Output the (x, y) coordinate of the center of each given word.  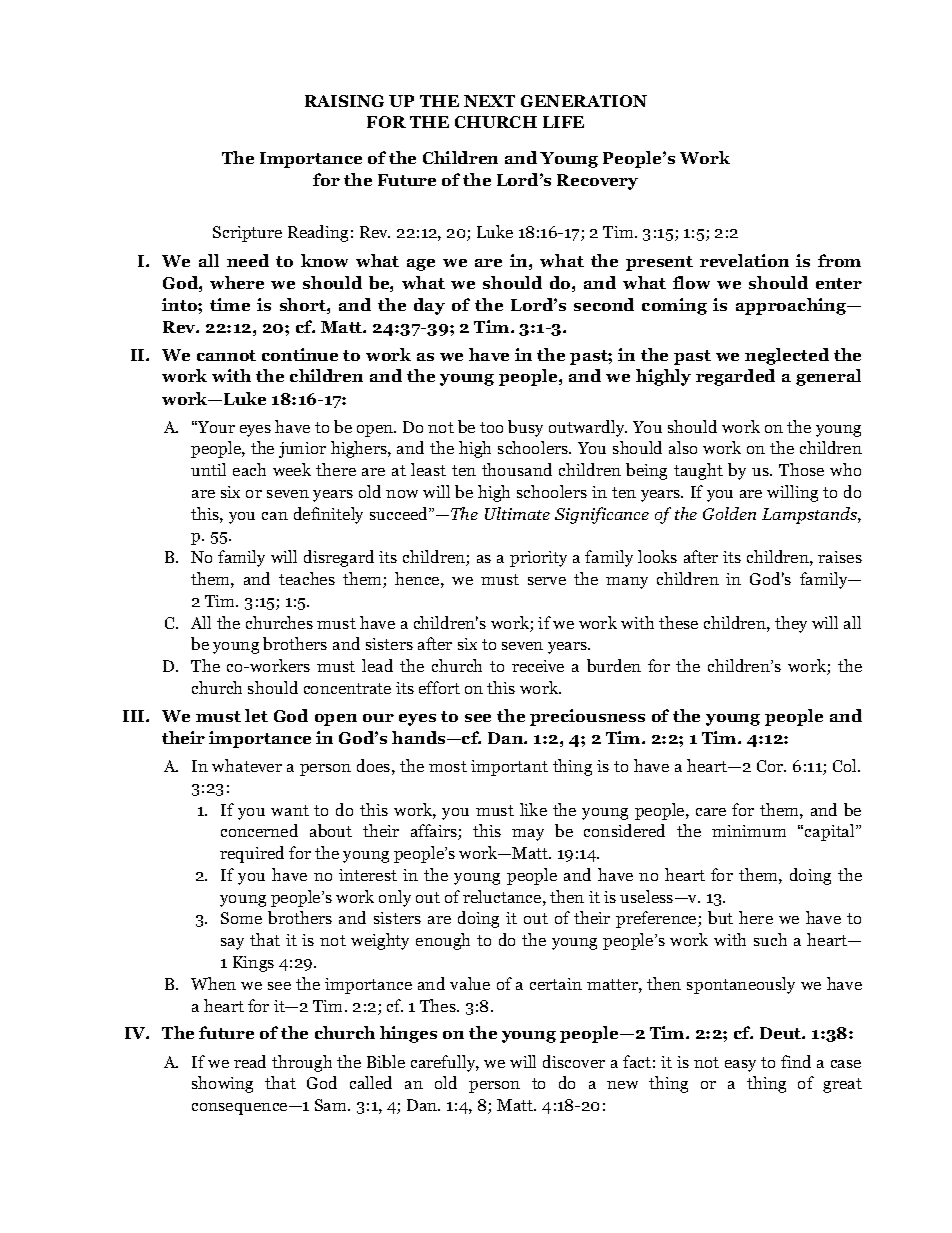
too (491, 427)
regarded (735, 377)
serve (547, 581)
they (791, 624)
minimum (749, 831)
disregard (339, 558)
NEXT (489, 101)
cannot (226, 355)
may (528, 835)
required (252, 854)
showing (222, 1084)
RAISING (344, 101)
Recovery (597, 182)
